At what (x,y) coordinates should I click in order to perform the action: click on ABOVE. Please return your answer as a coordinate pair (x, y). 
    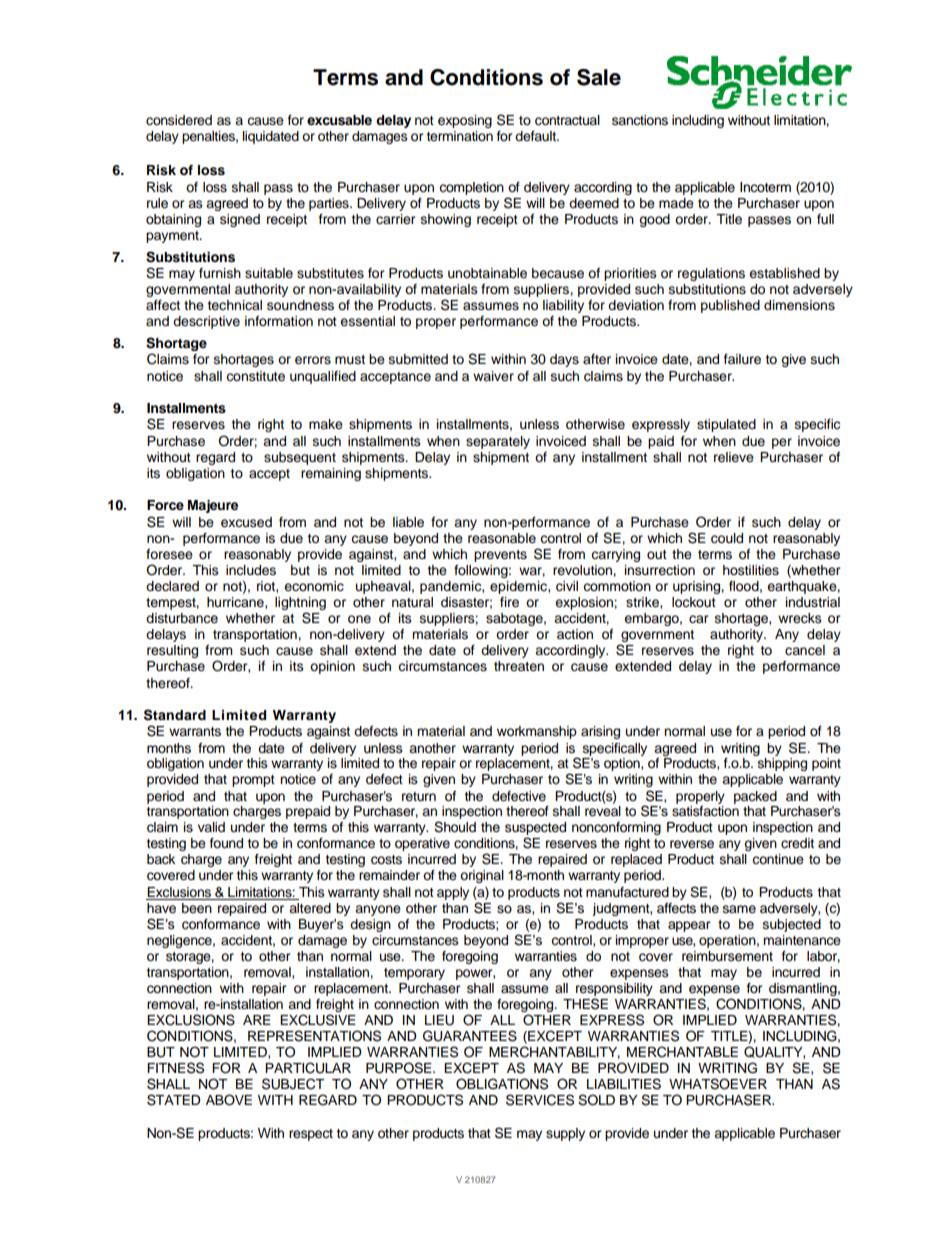
    Looking at the image, I should click on (229, 1100).
